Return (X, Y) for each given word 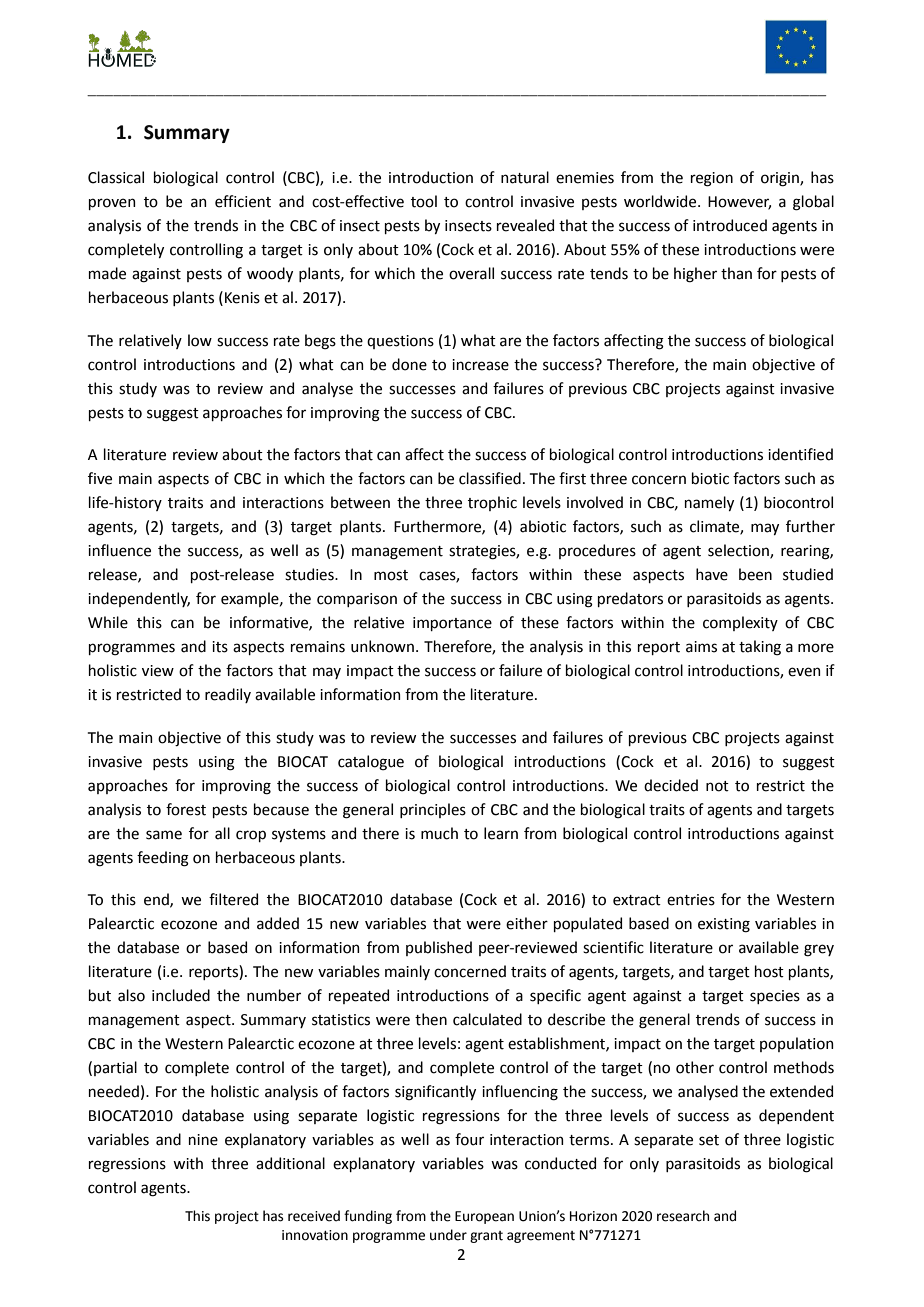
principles (433, 810)
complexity (740, 623)
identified (800, 454)
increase (480, 365)
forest (186, 809)
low (200, 340)
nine (203, 1140)
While (108, 622)
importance (452, 624)
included (181, 995)
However (739, 203)
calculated (487, 1019)
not (717, 786)
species (775, 997)
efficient (243, 201)
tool (424, 201)
